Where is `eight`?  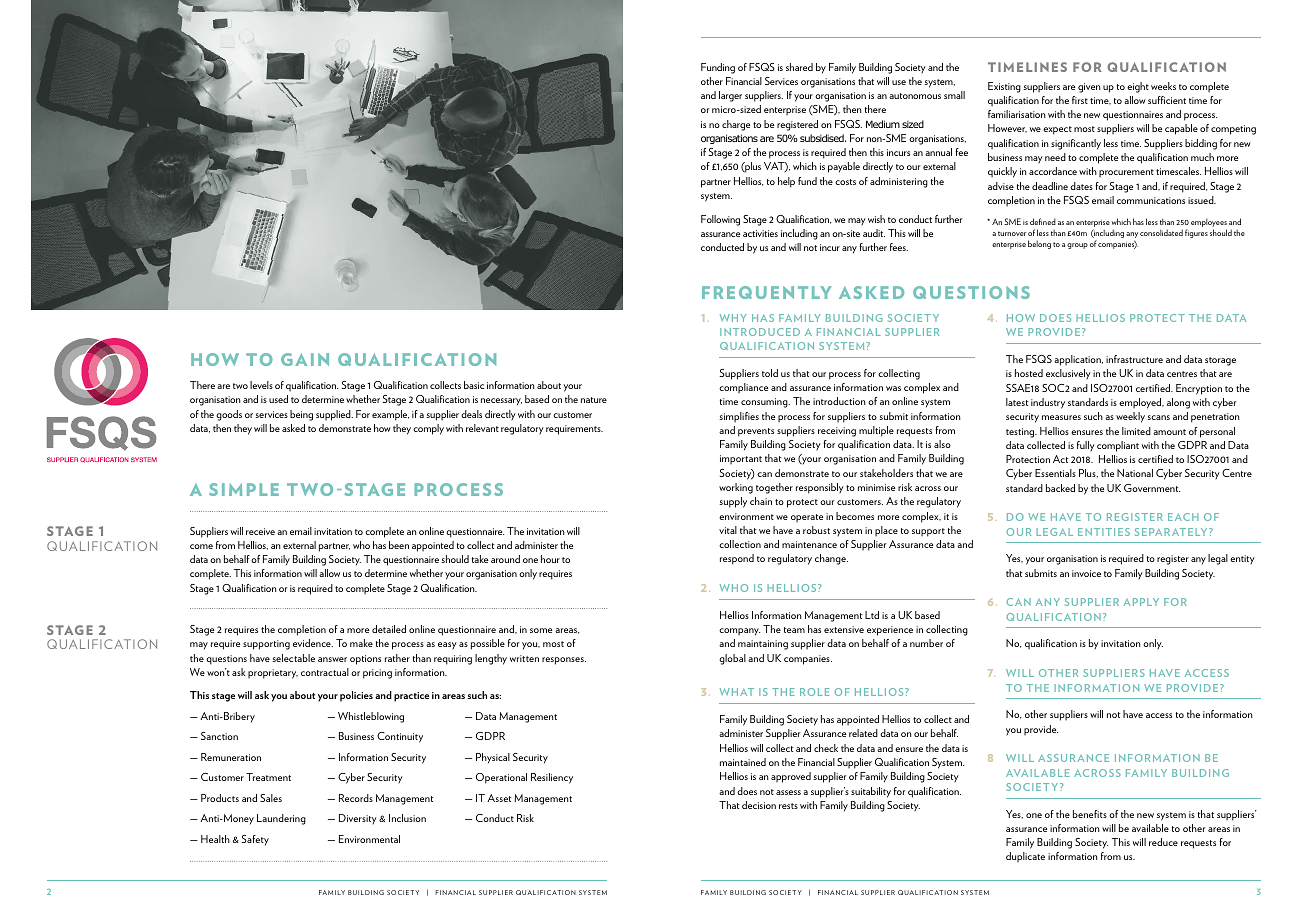 eight is located at coordinates (1138, 87).
